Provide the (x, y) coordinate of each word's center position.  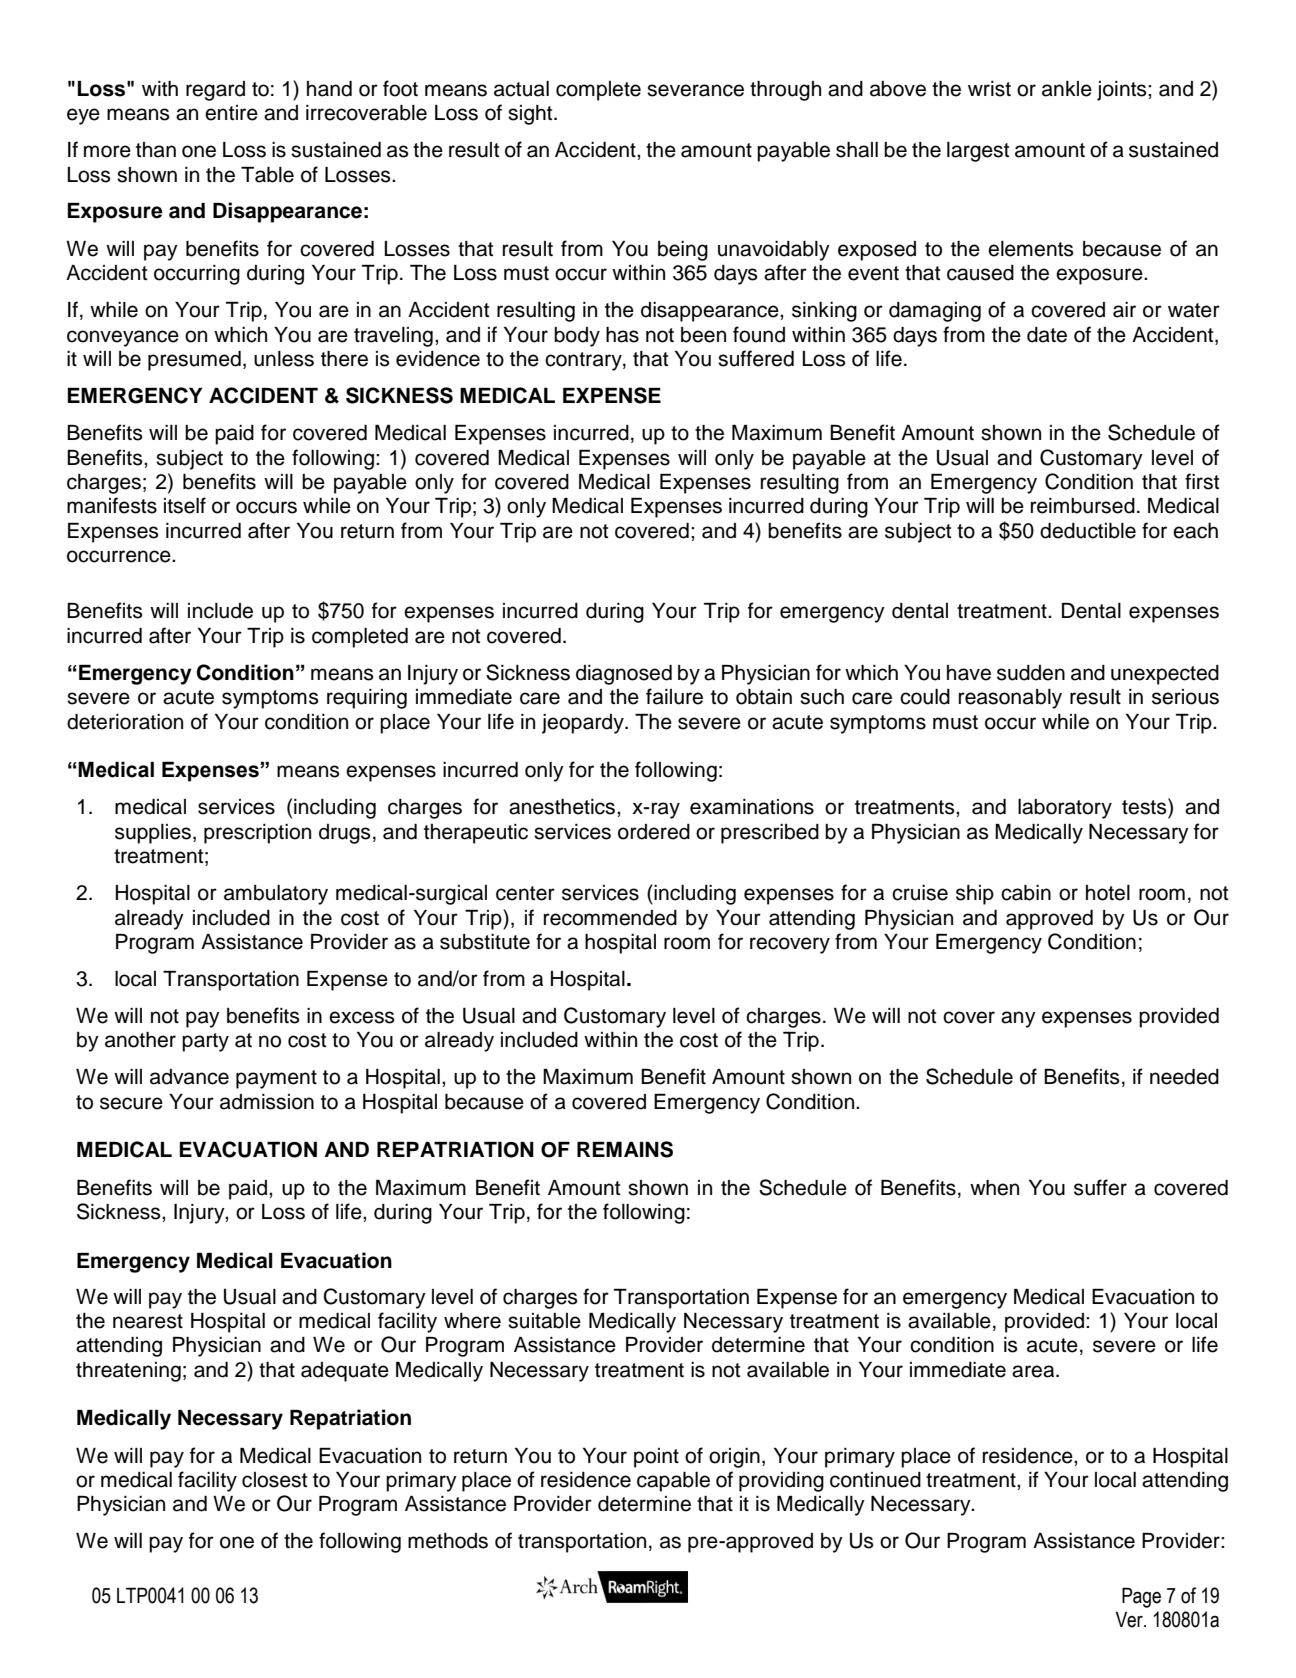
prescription (257, 834)
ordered (654, 832)
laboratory (1065, 809)
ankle (1067, 89)
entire (231, 113)
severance (695, 90)
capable (673, 1482)
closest (274, 1480)
